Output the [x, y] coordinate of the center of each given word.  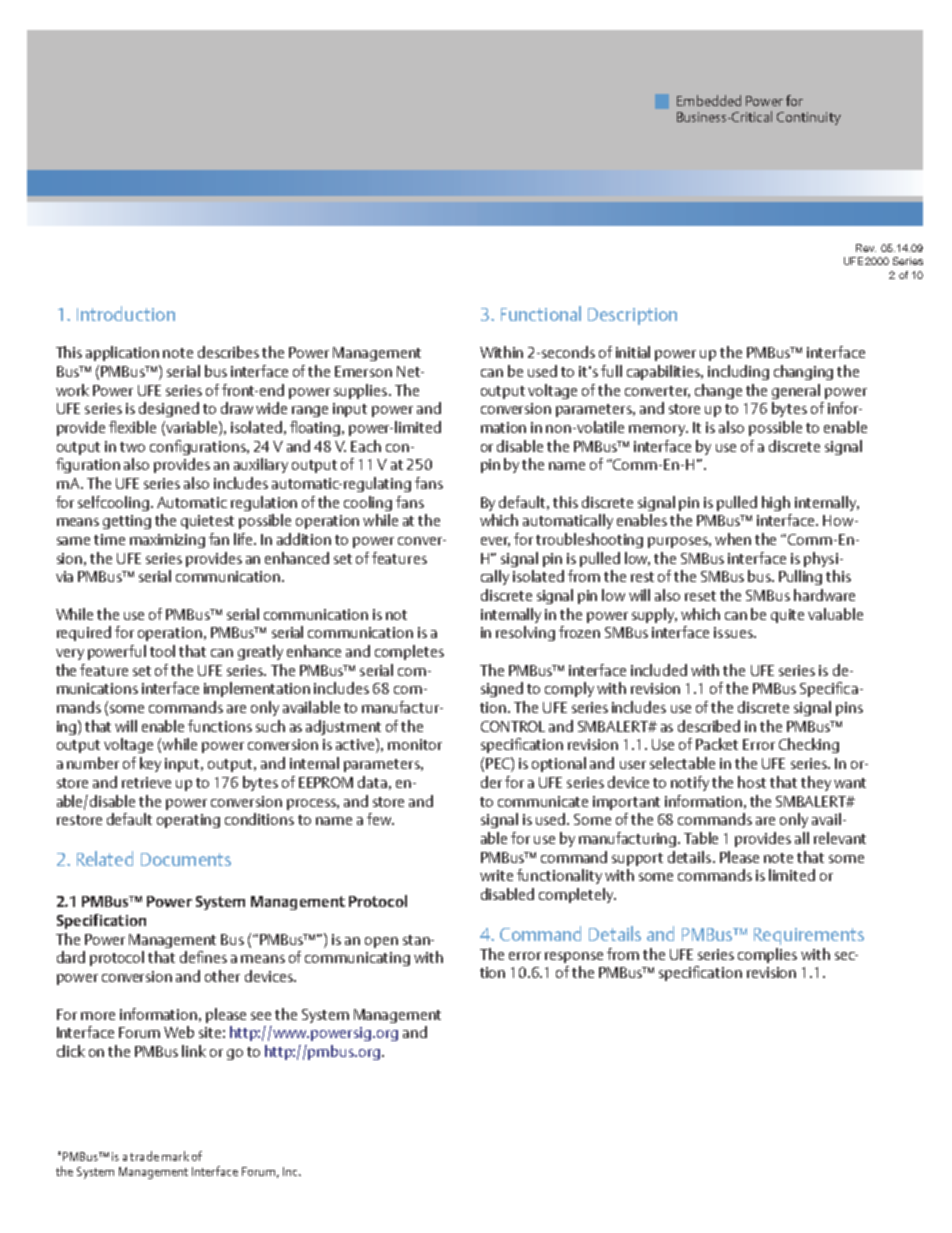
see [261, 1016]
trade [144, 1156]
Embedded [709, 100]
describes [228, 352]
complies [767, 955]
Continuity [809, 118]
